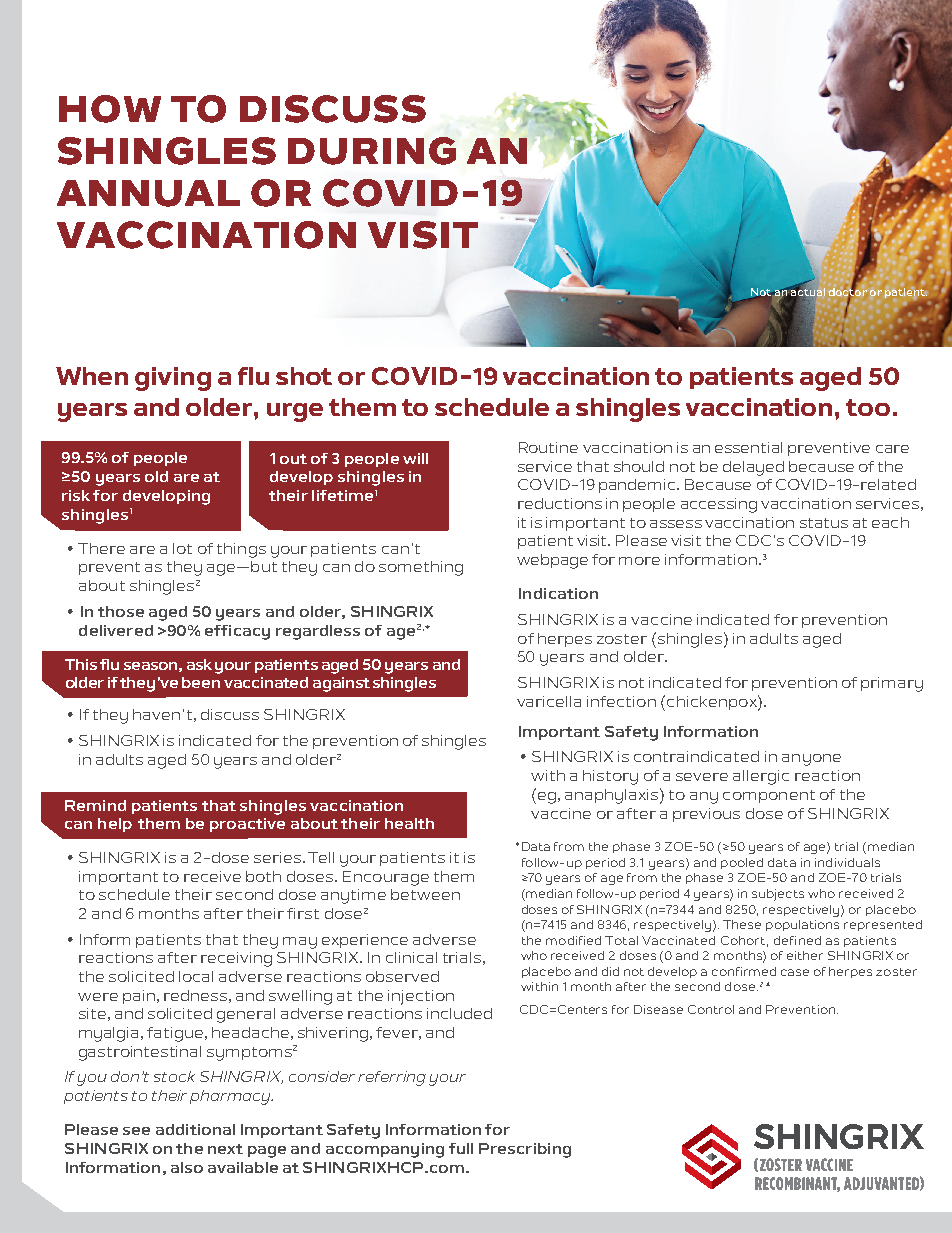 This screenshot has width=952, height=1233. Describe the element at coordinates (425, 894) in the screenshot. I see `between` at that location.
